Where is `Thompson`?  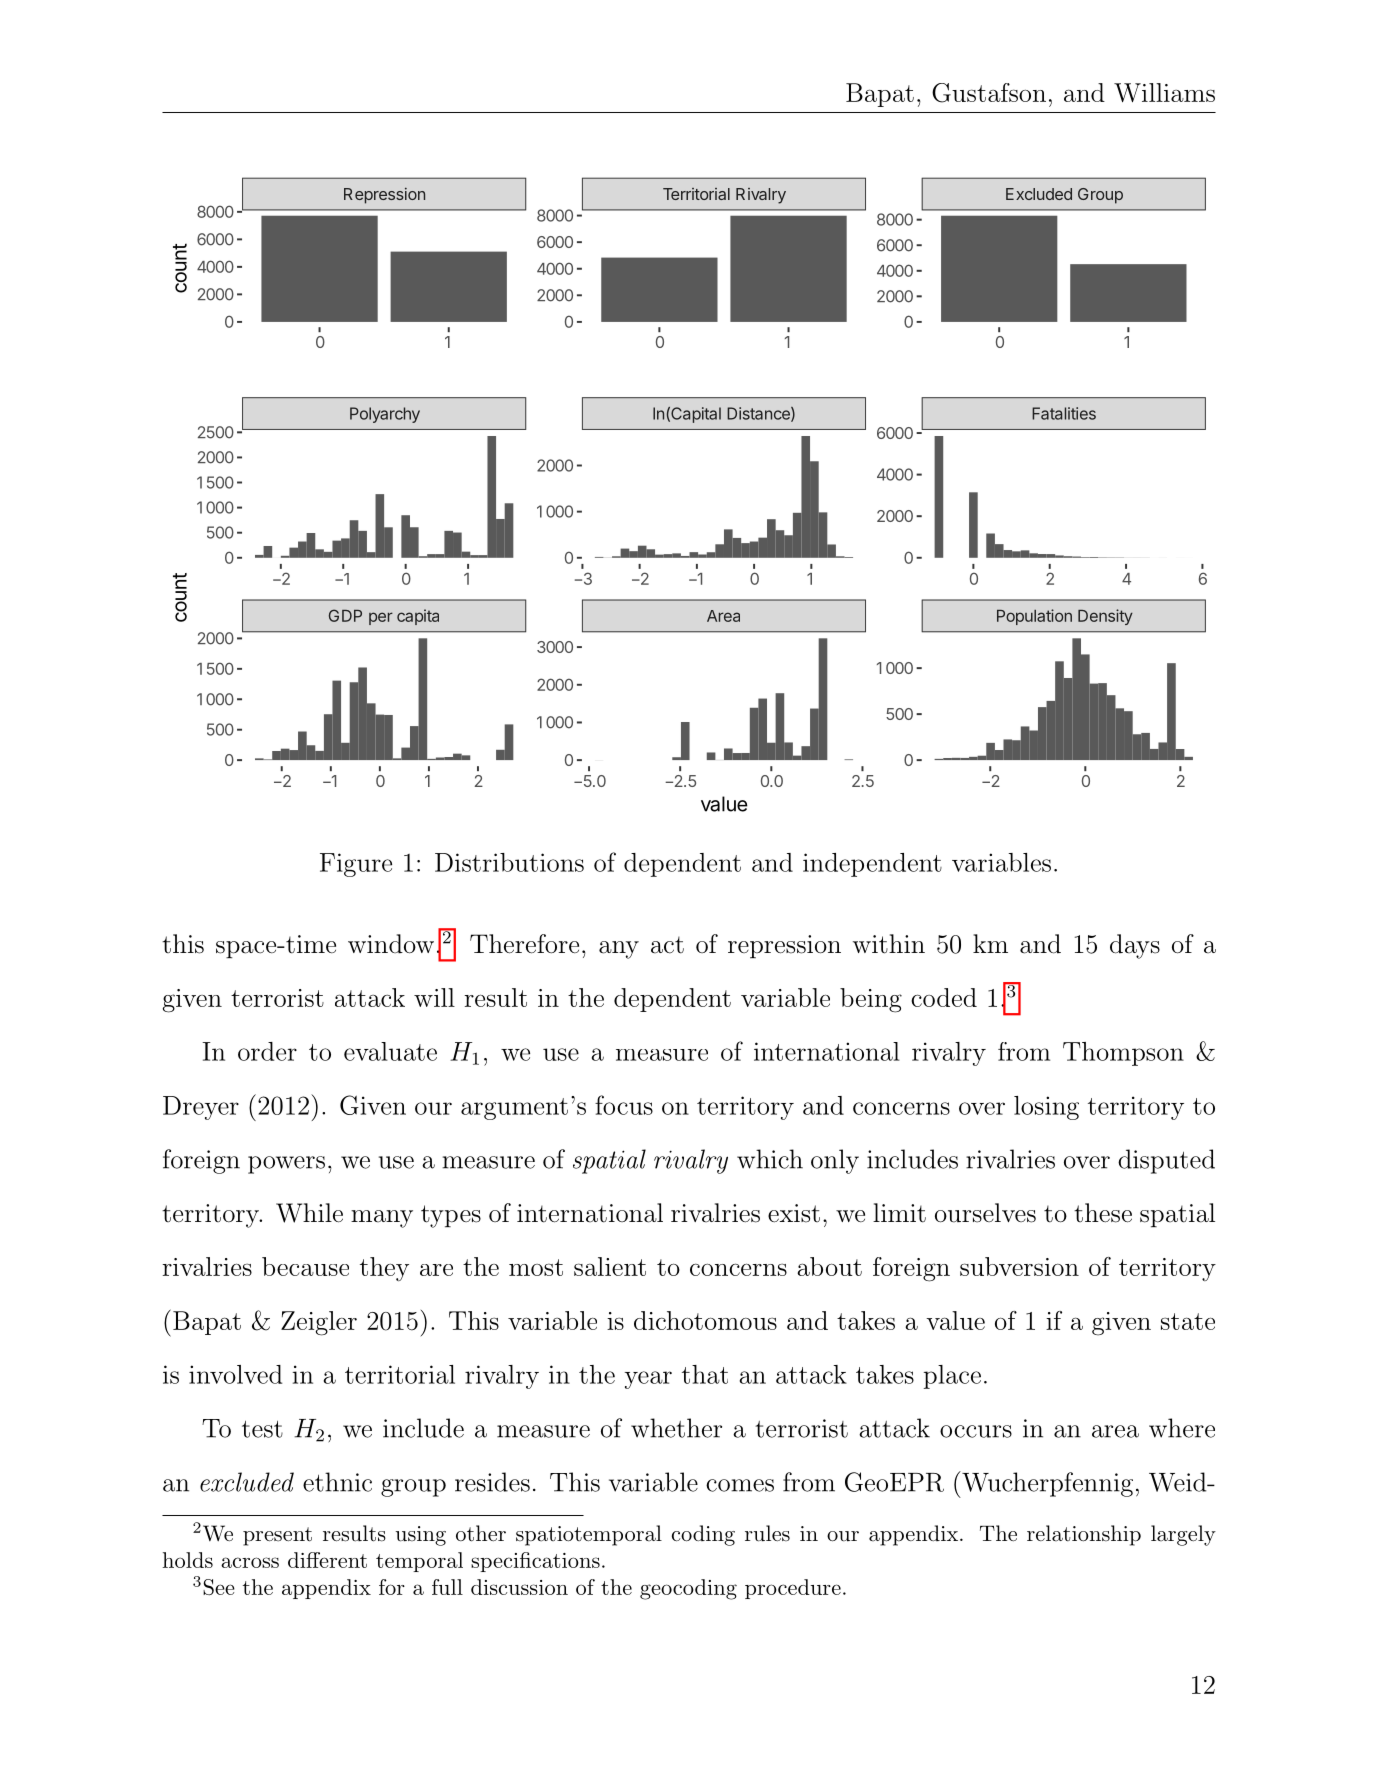 Thompson is located at coordinates (1123, 1054).
